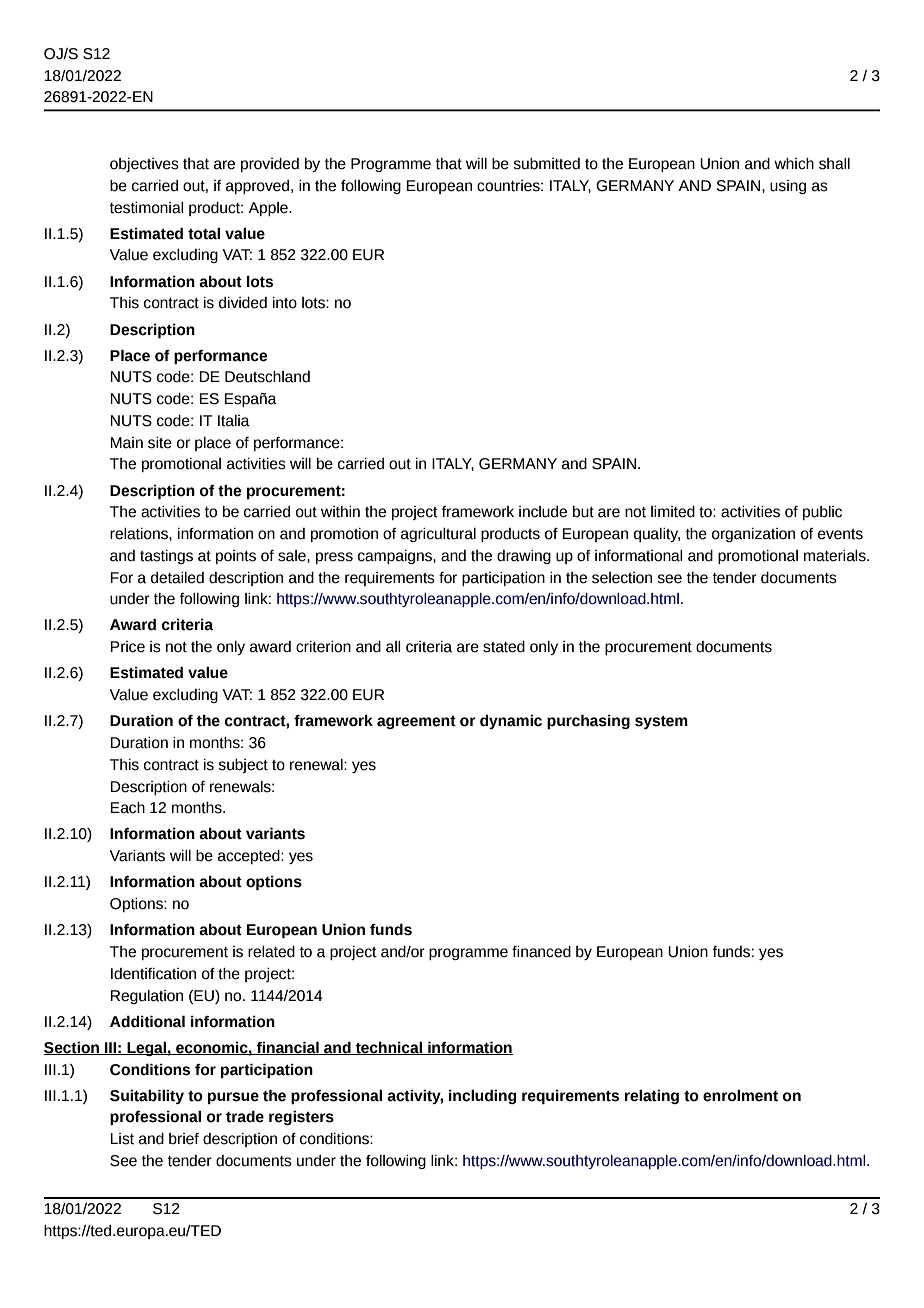 This screenshot has width=924, height=1308. What do you see at coordinates (160, 443) in the screenshot?
I see `site` at bounding box center [160, 443].
